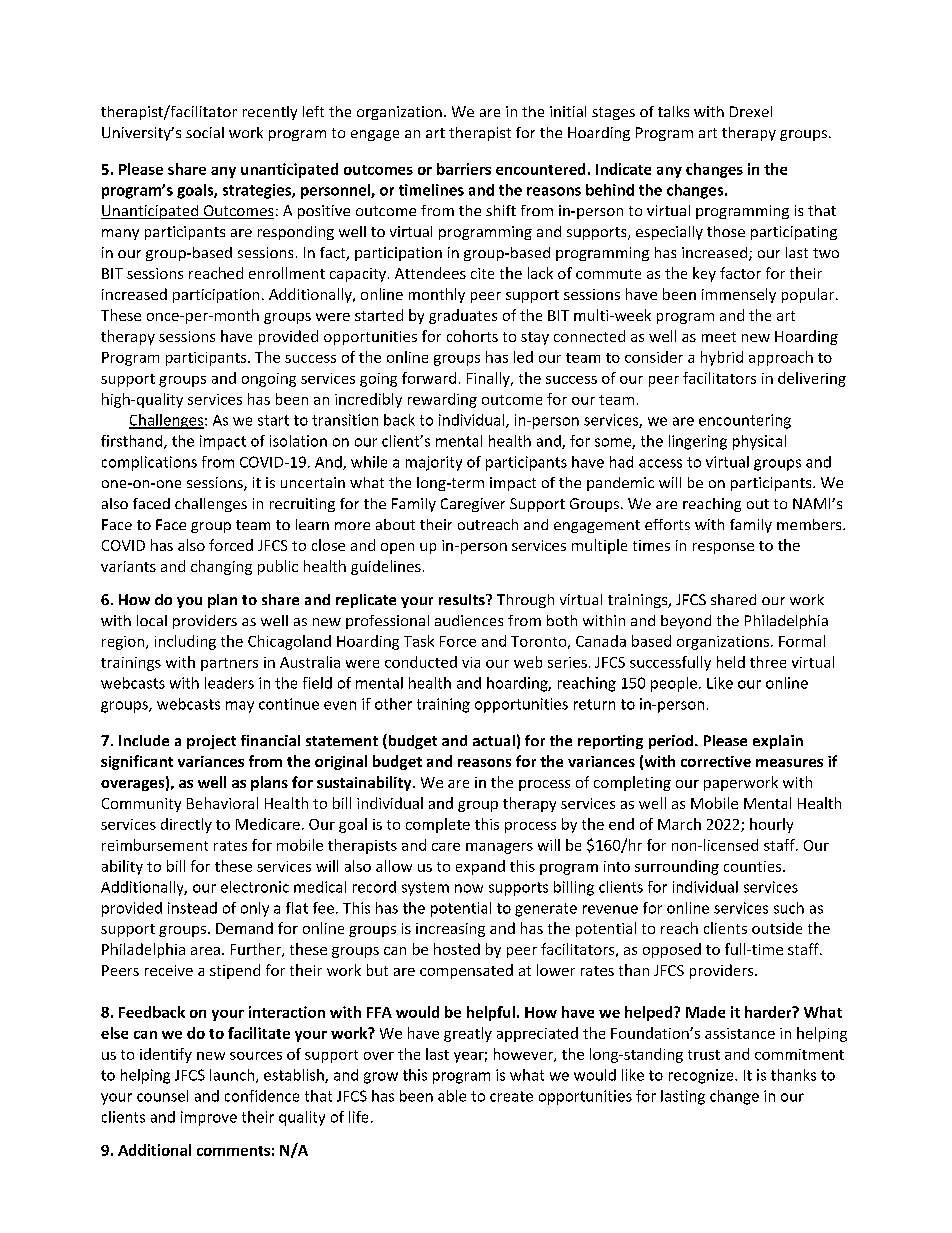 The width and height of the page is (952, 1233). I want to click on audiences, so click(469, 620).
